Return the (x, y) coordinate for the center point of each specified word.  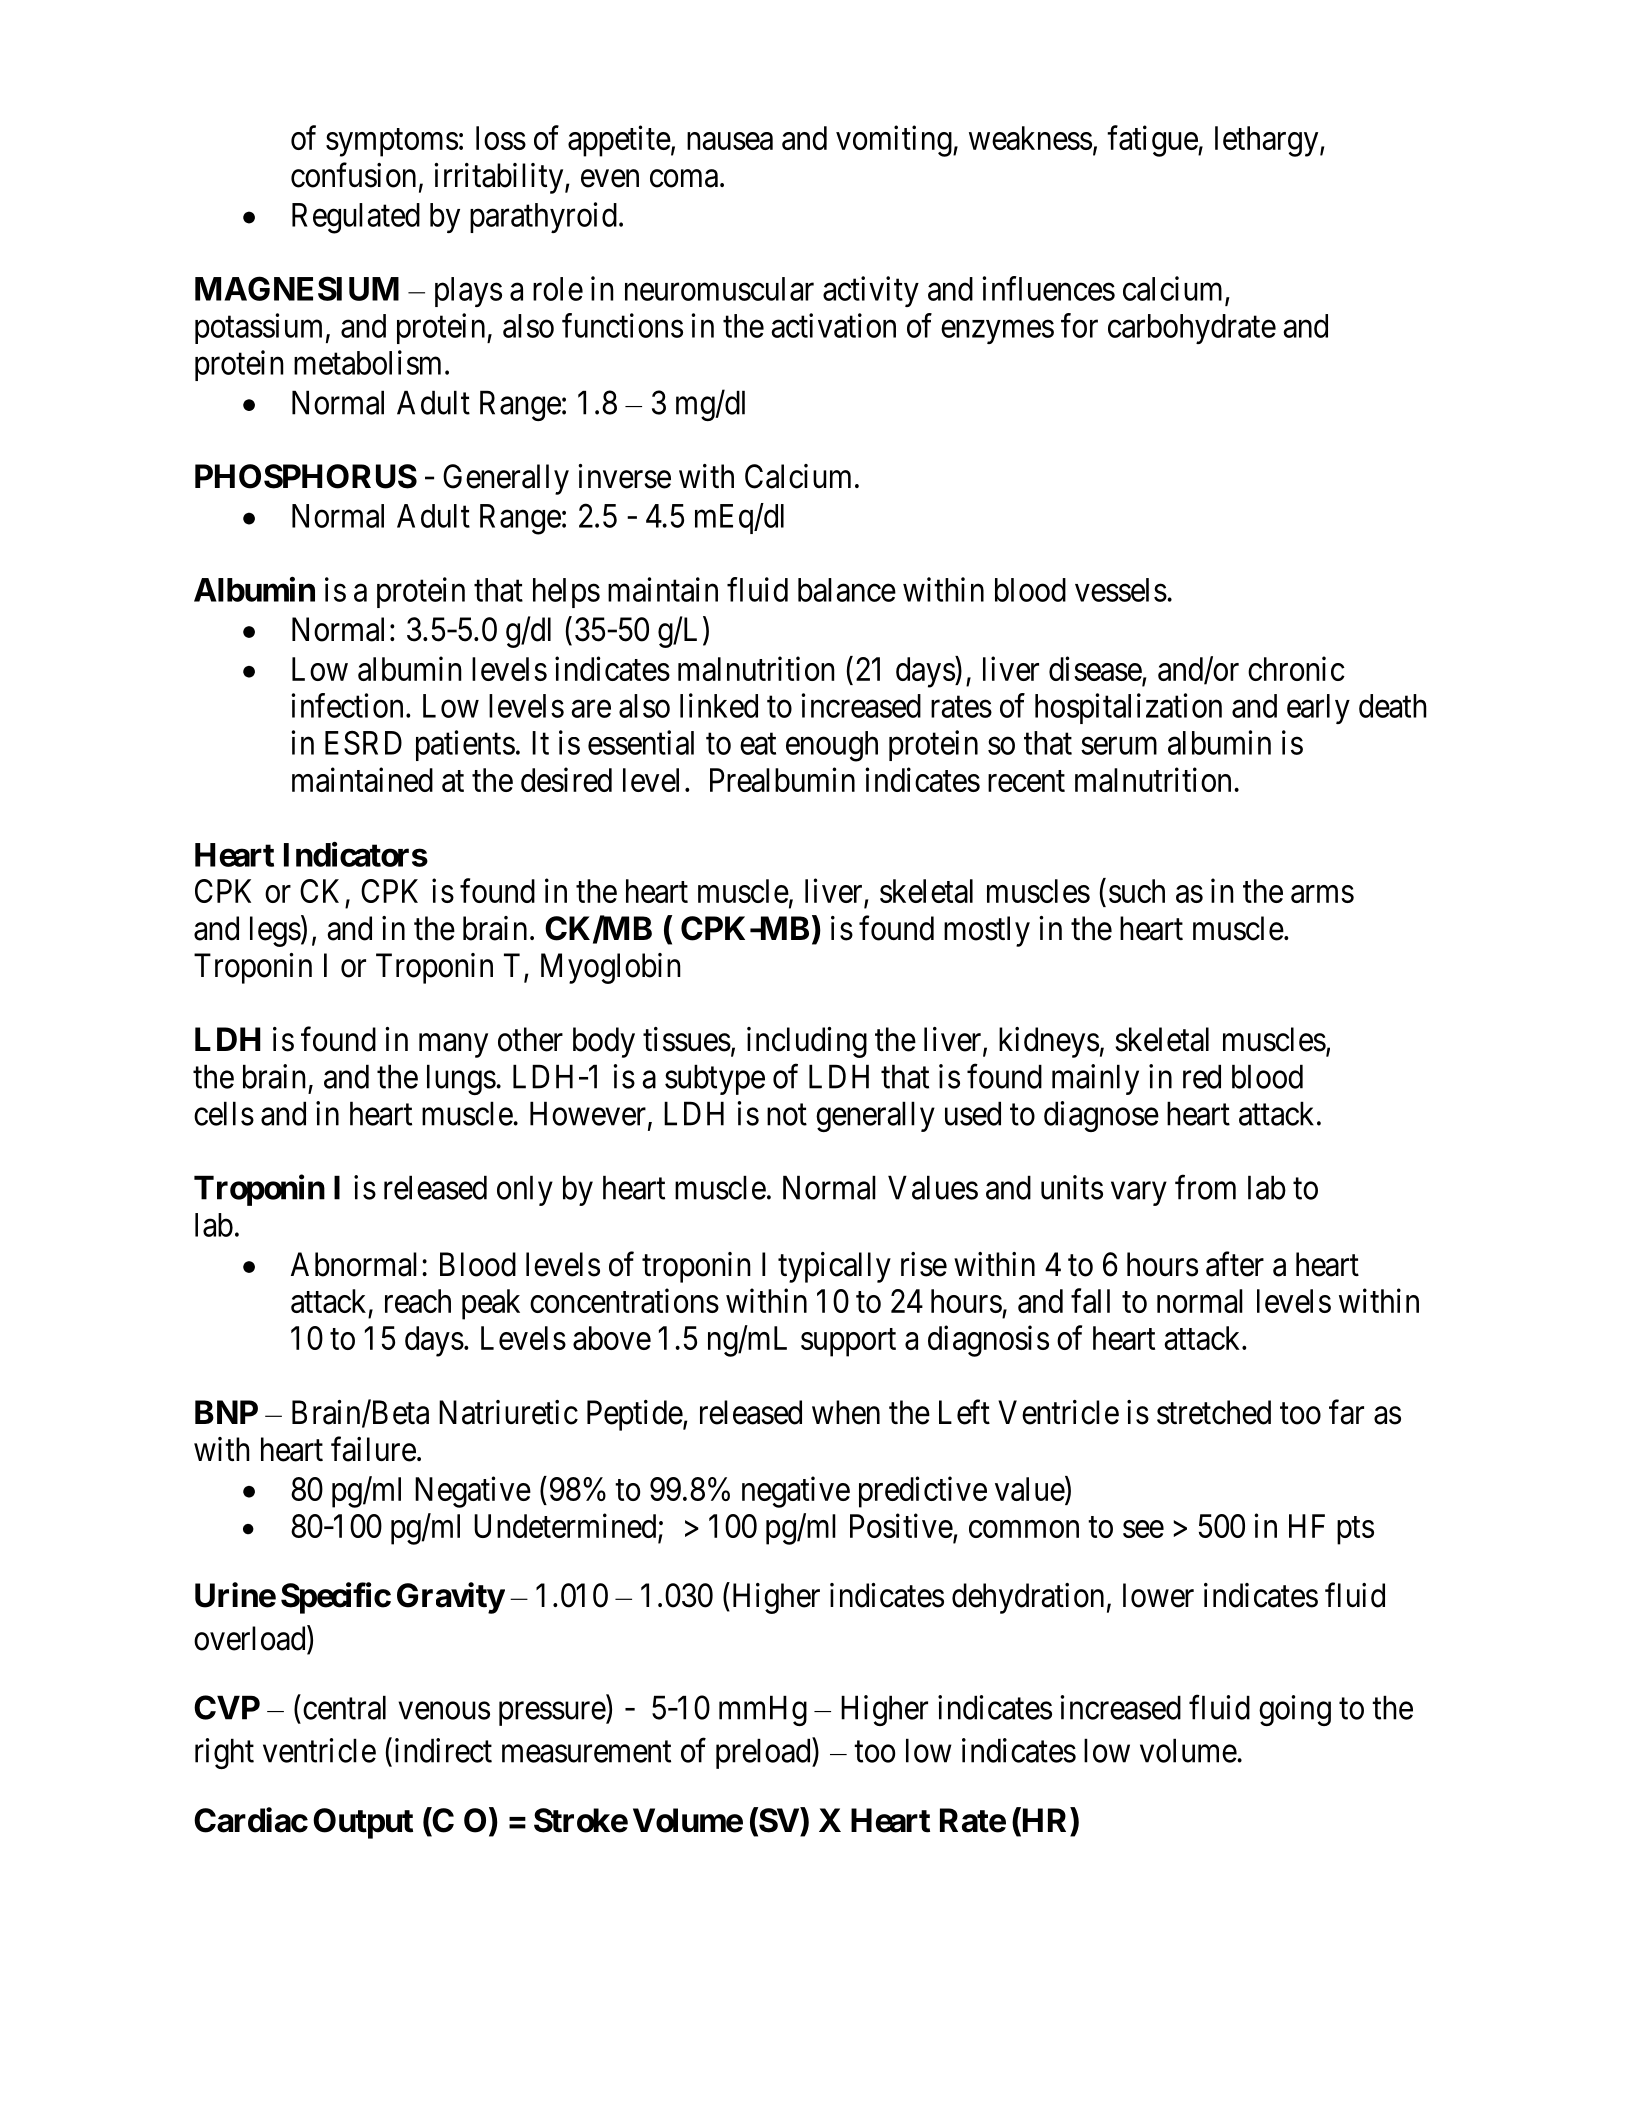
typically (834, 1267)
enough (832, 746)
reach (418, 1301)
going (1295, 1710)
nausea (730, 141)
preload (764, 1753)
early (1318, 709)
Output (363, 1823)
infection (347, 705)
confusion (353, 175)
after (1235, 1264)
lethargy (1268, 141)
